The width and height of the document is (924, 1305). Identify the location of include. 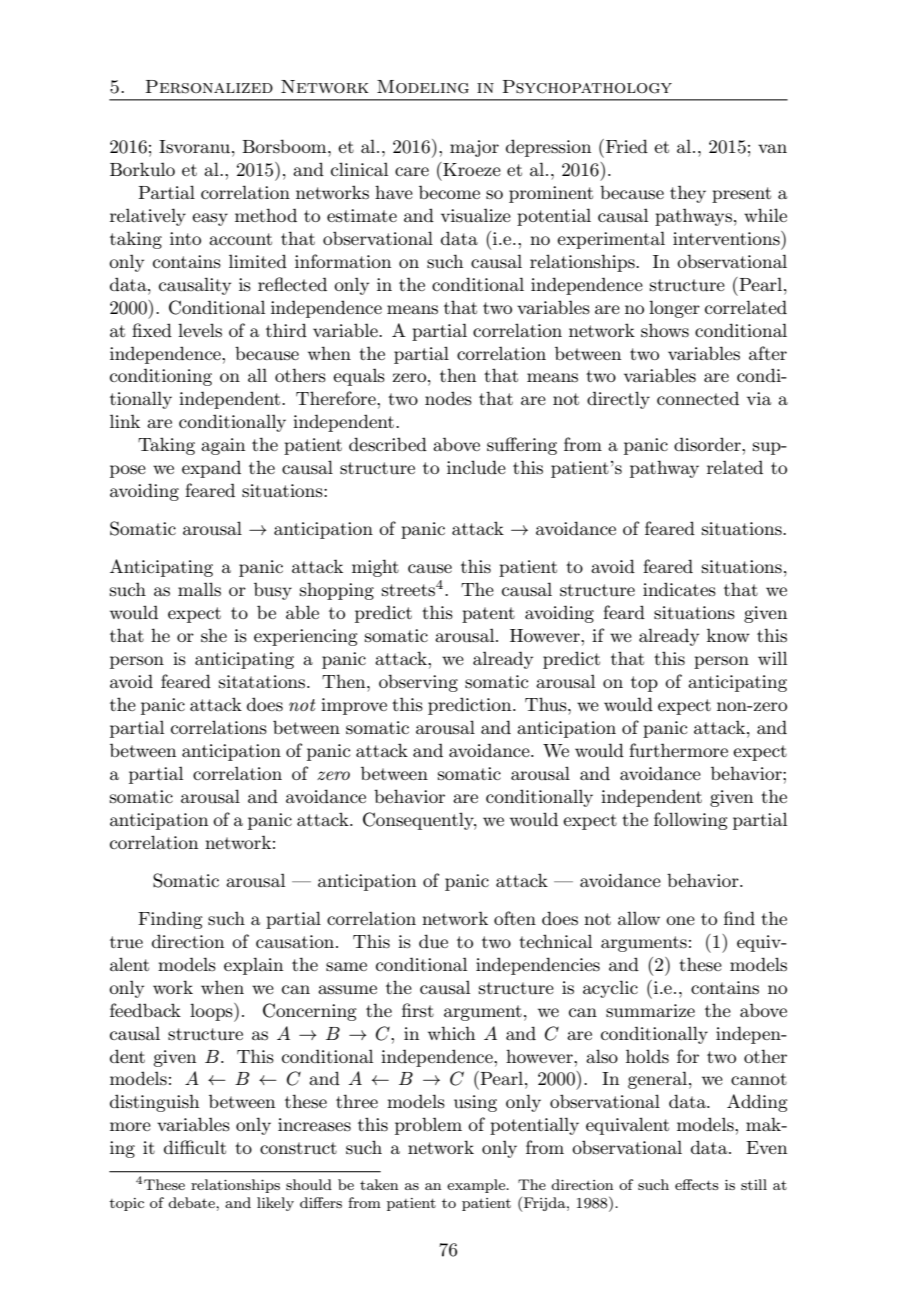
(476, 467).
